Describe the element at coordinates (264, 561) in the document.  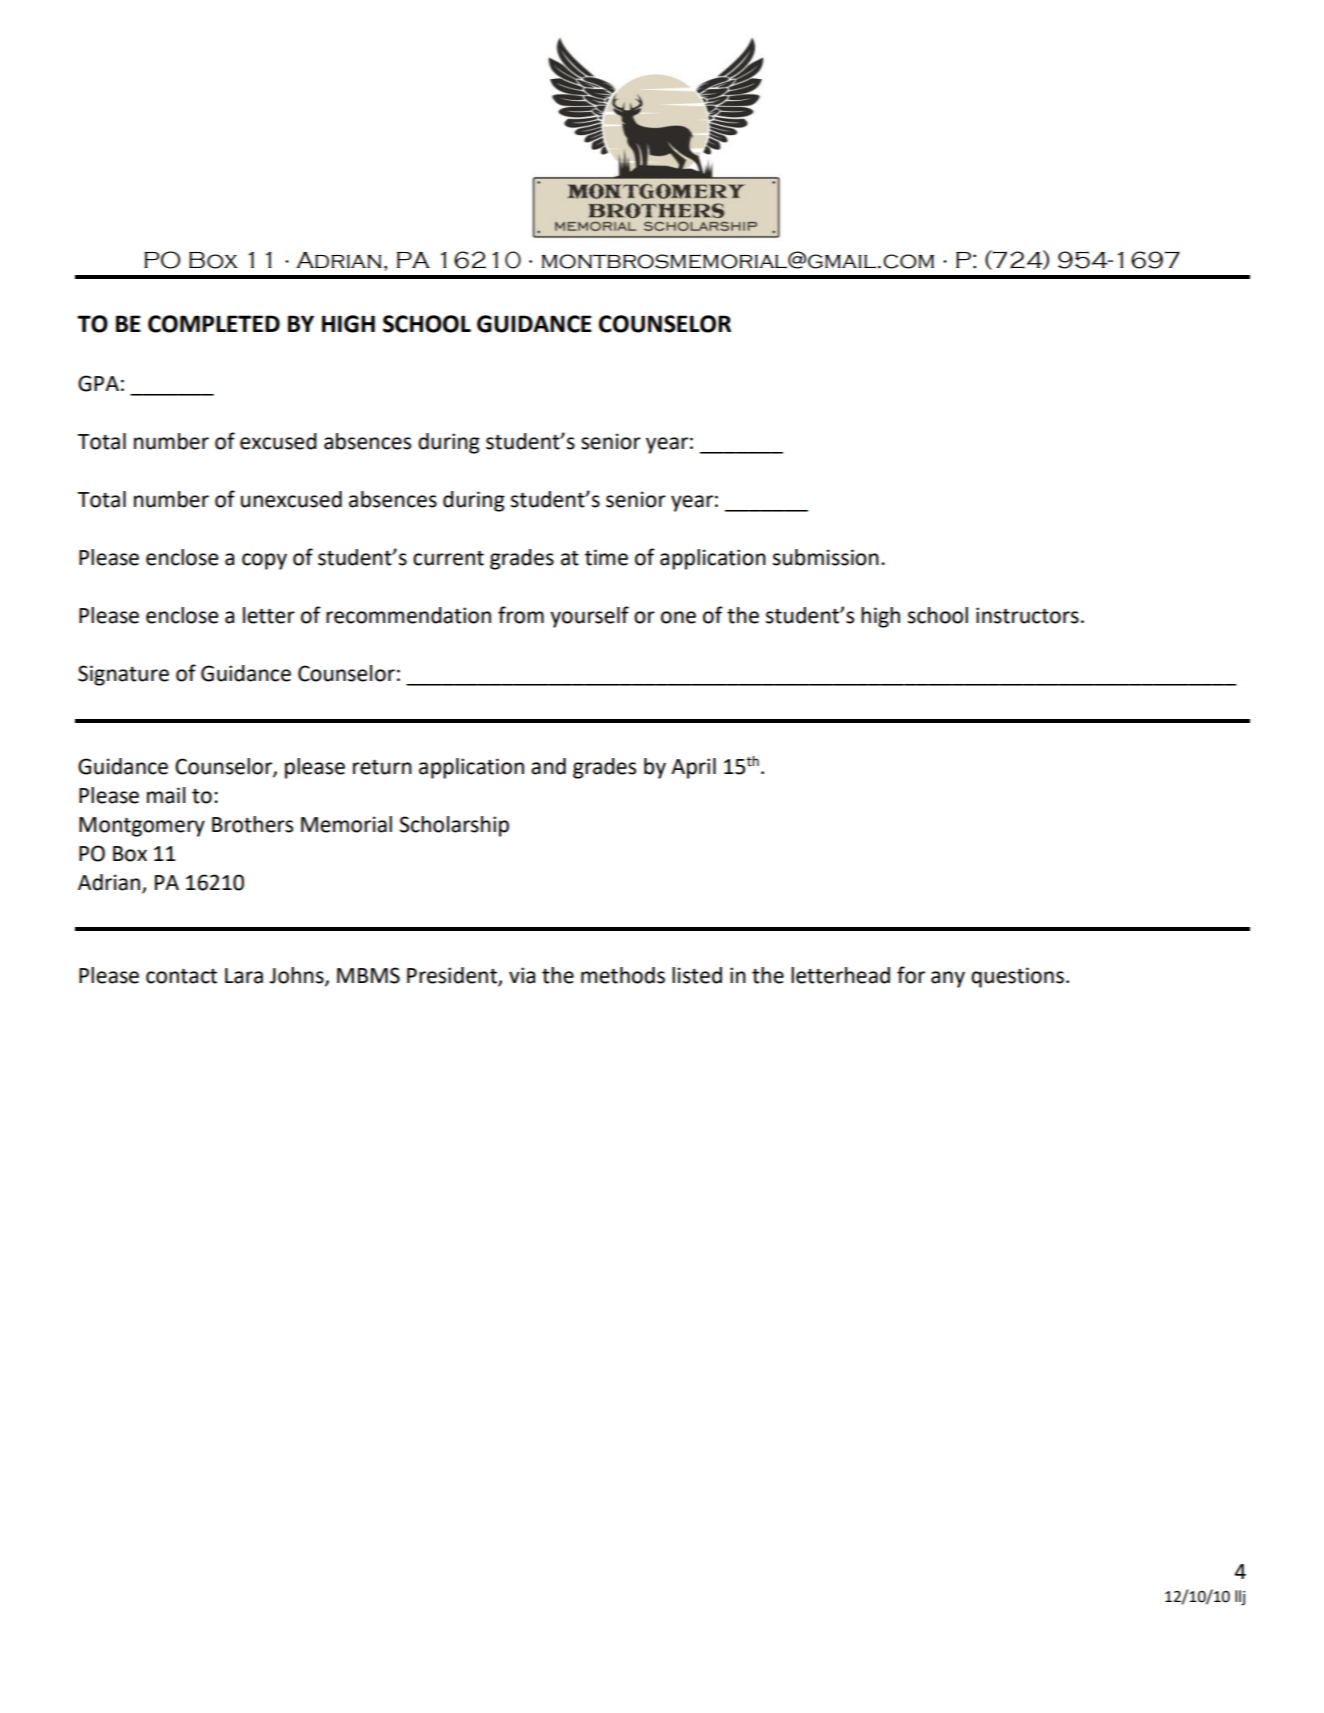
I see `copy` at that location.
